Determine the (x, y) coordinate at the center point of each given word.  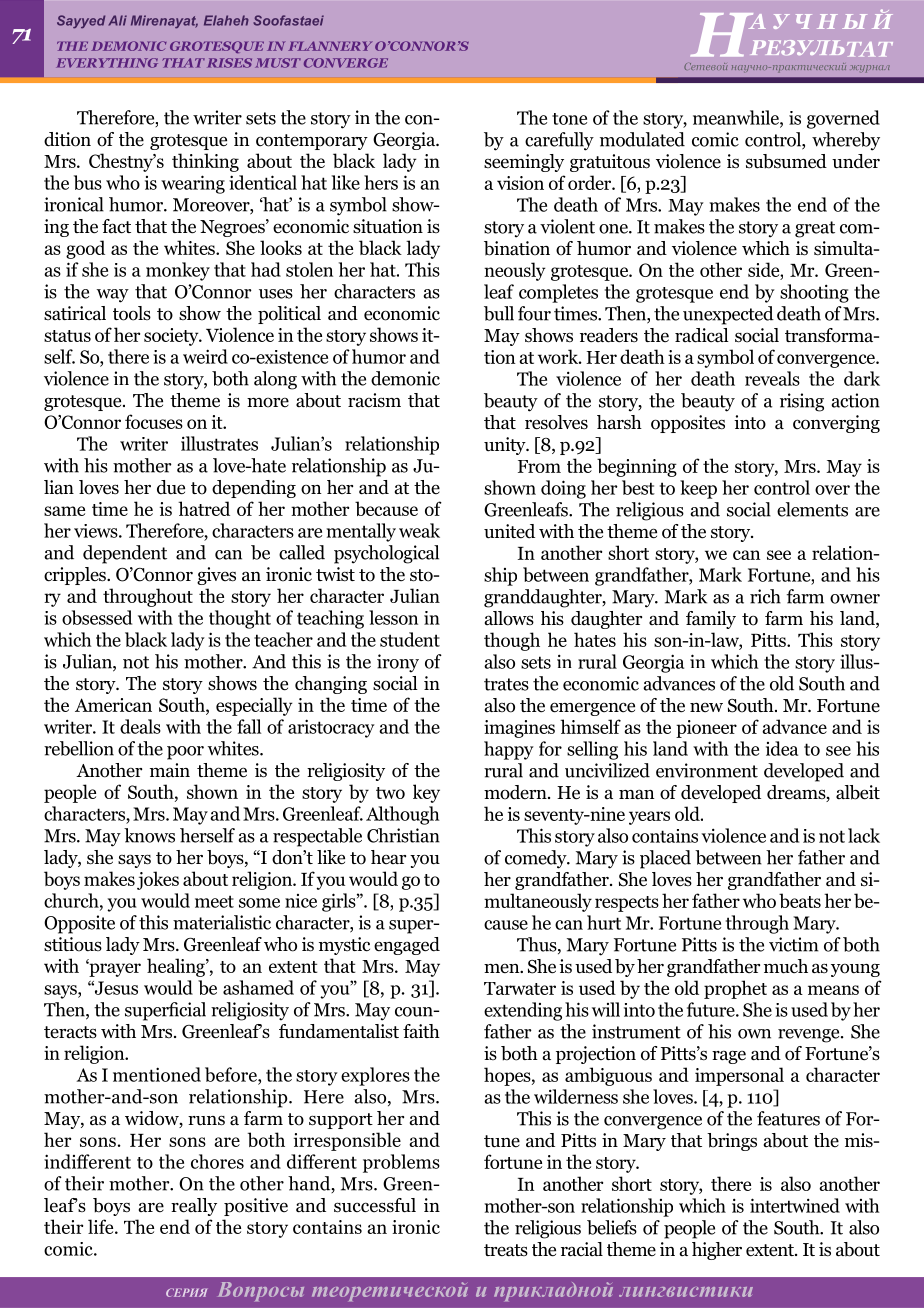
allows (509, 618)
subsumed (786, 161)
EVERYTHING (107, 63)
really (194, 1207)
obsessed (97, 617)
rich (765, 596)
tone (569, 119)
